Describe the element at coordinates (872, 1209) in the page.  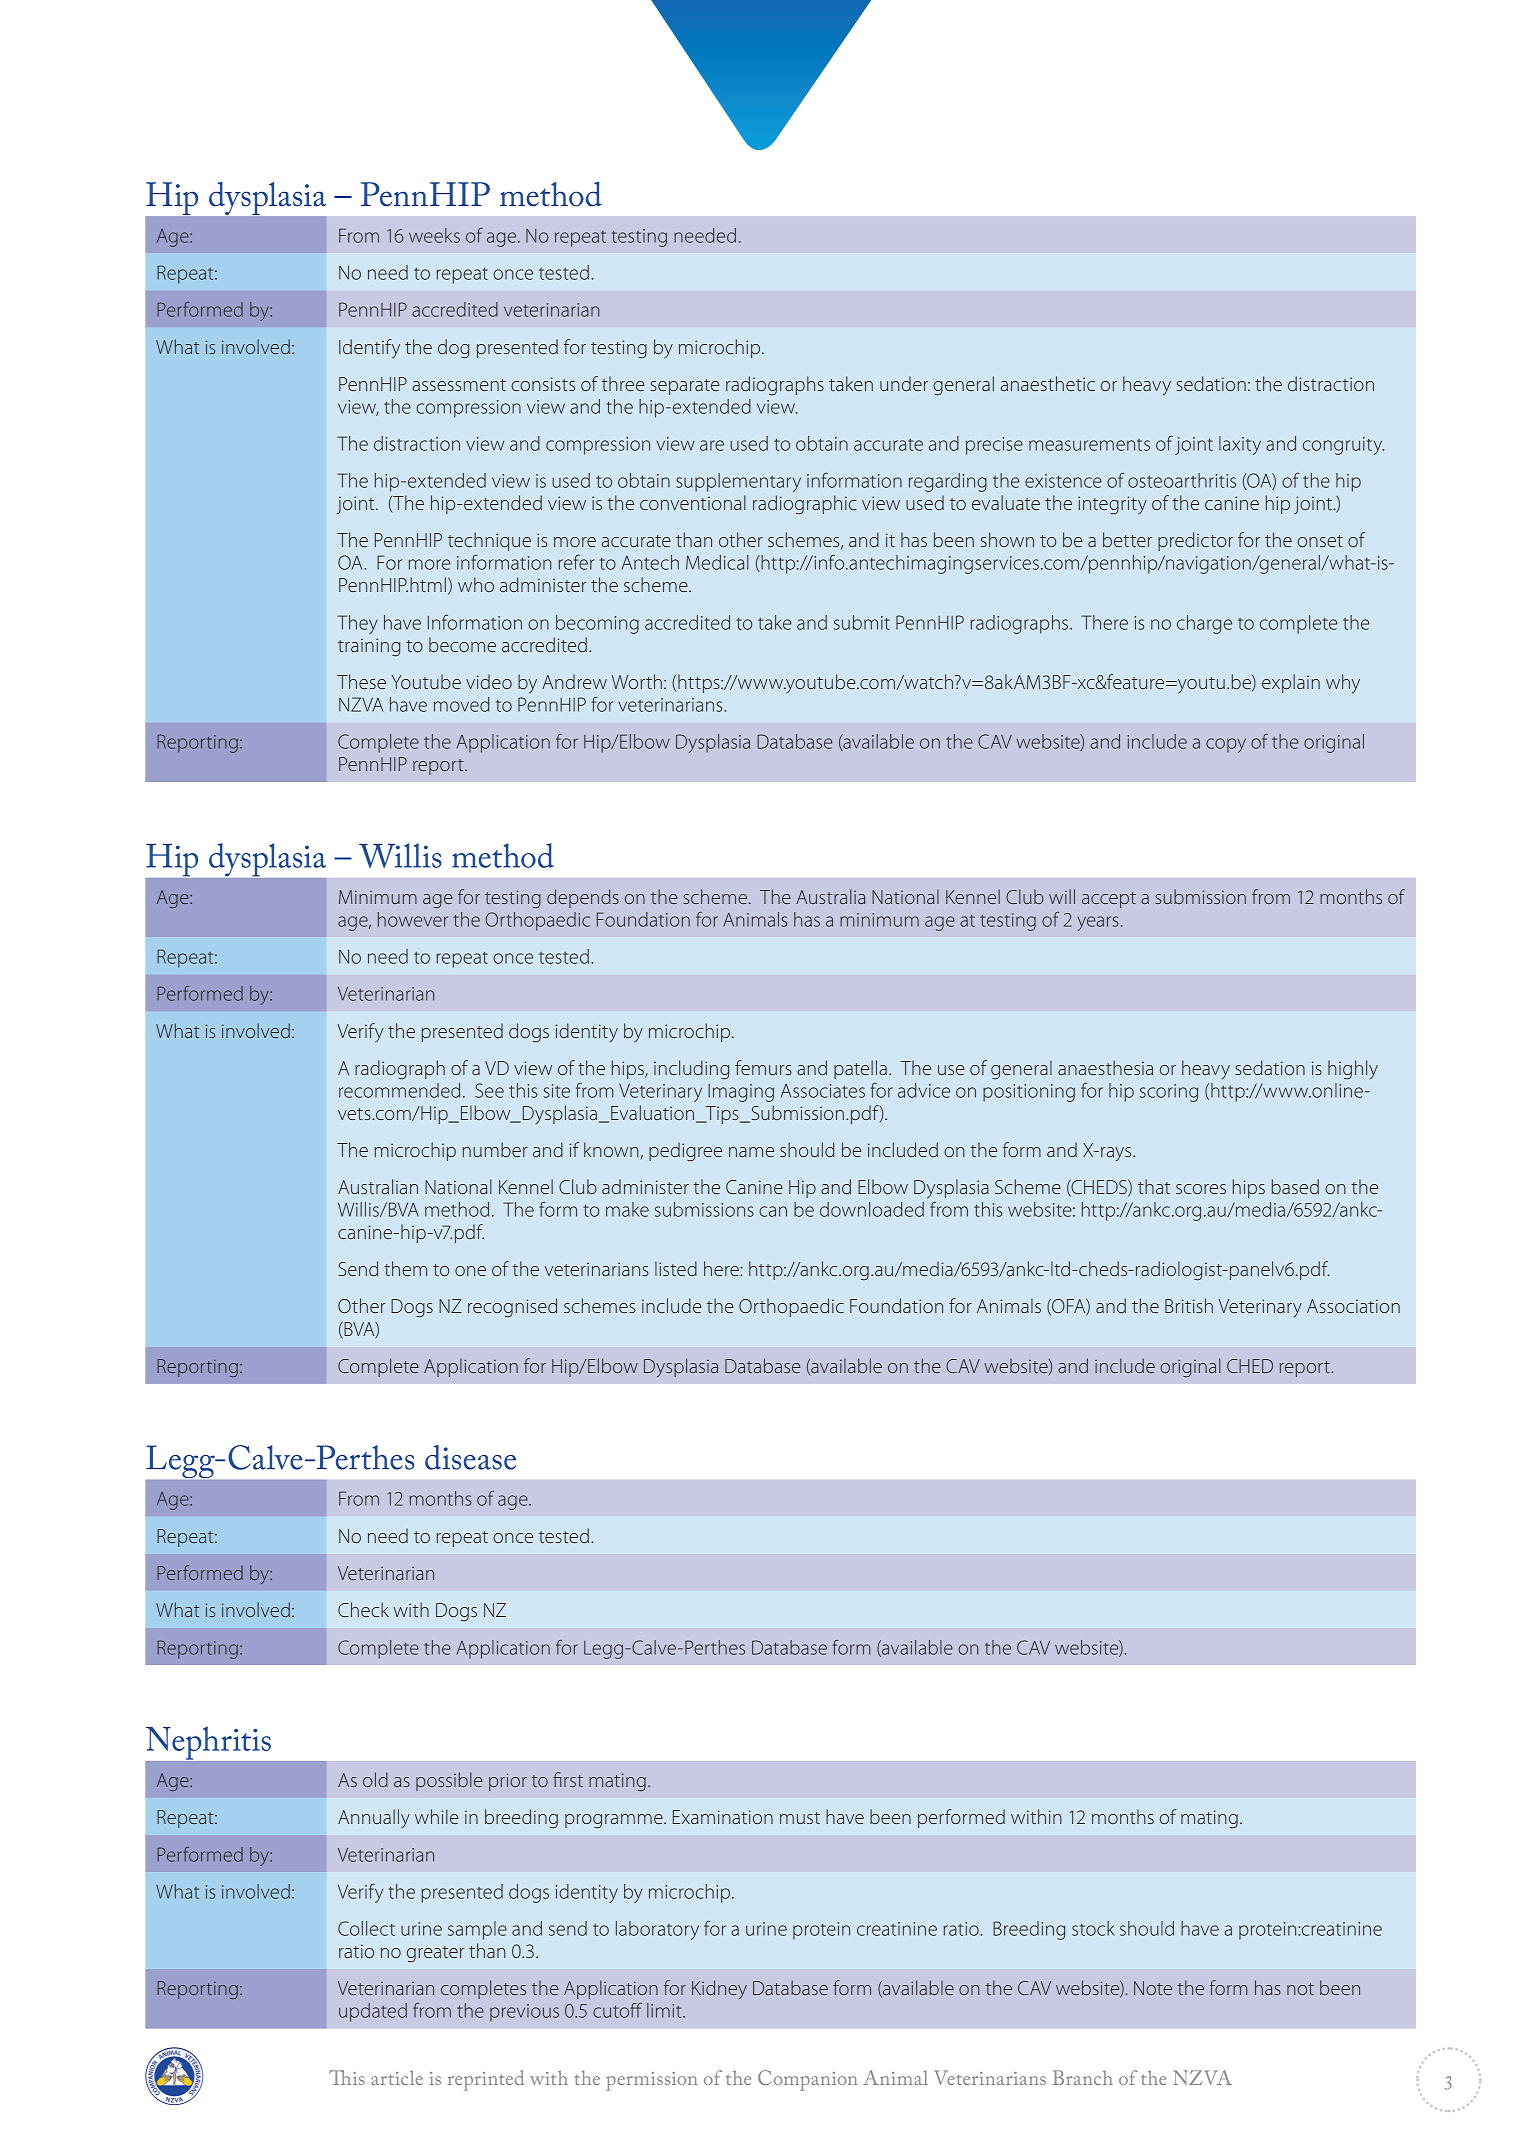
I see `downloaded` at that location.
